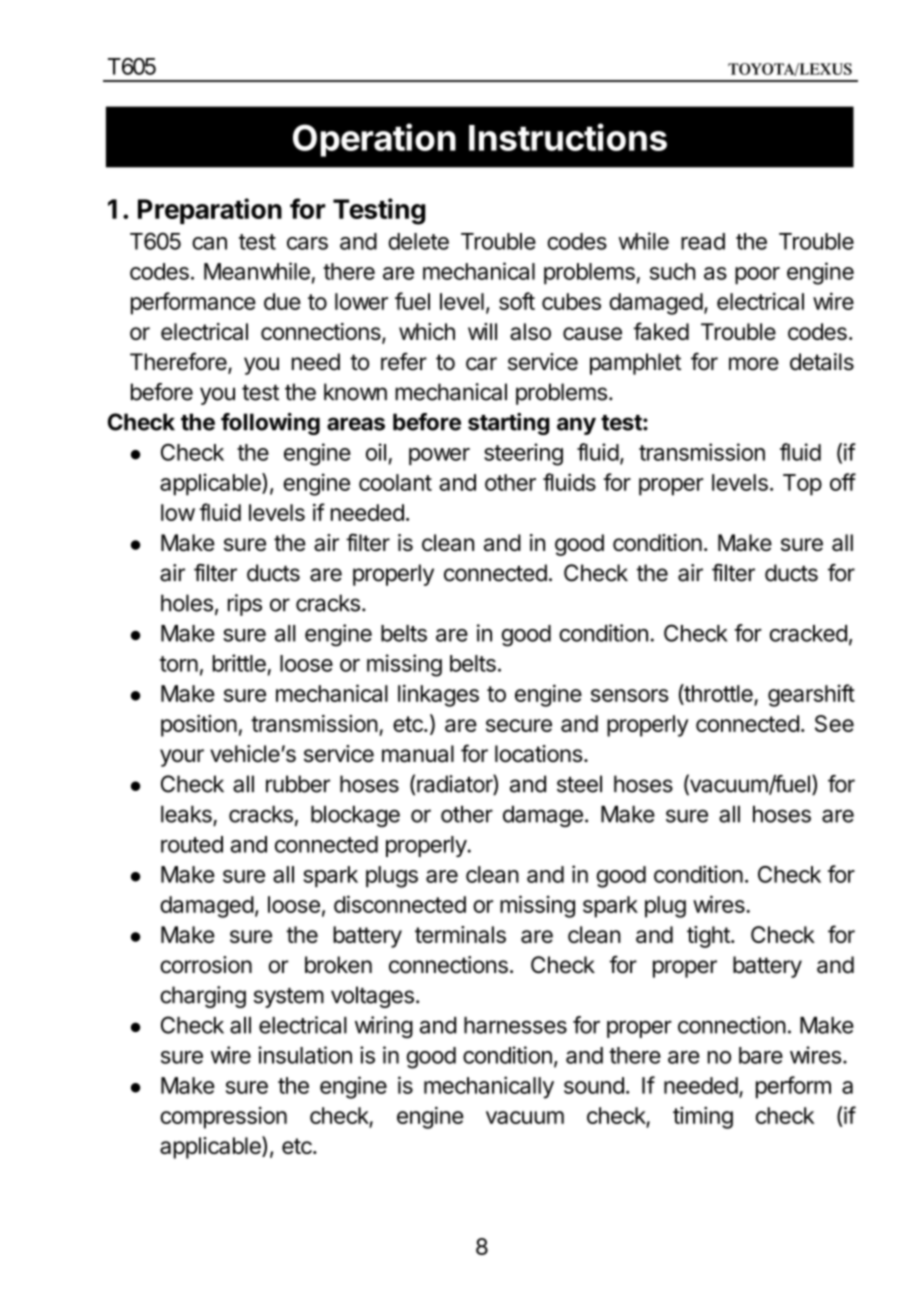 This screenshot has width=924, height=1309. I want to click on read, so click(703, 241).
